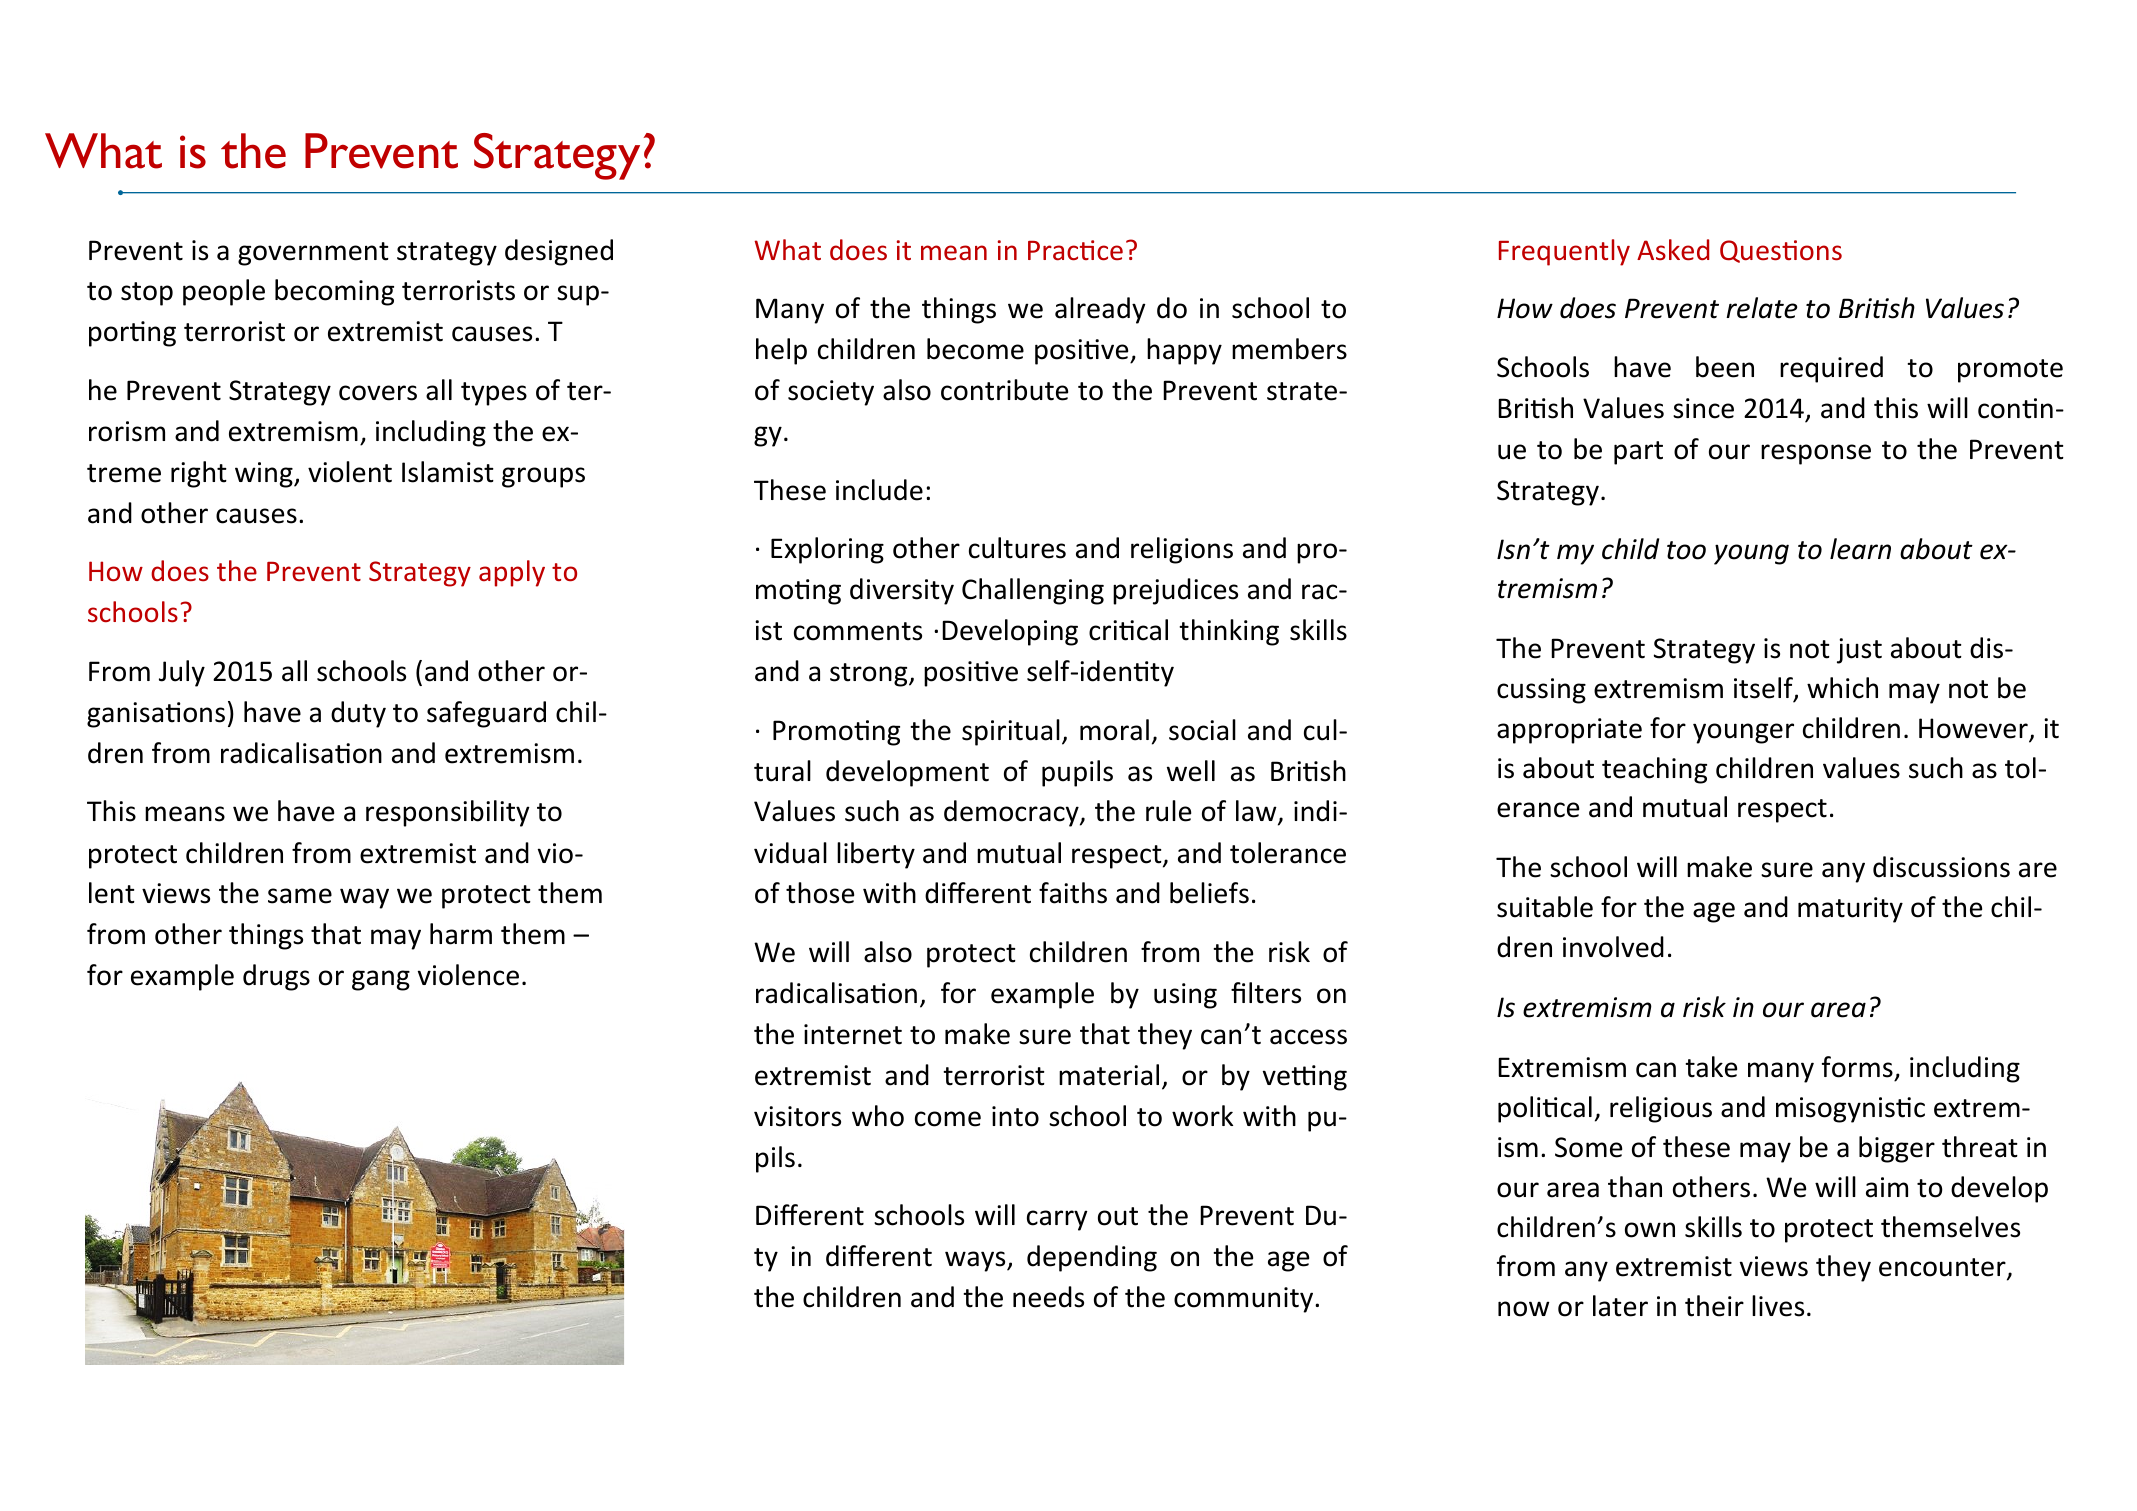 The width and height of the document is (2137, 1511). Describe the element at coordinates (1654, 770) in the document. I see `teaching` at that location.
